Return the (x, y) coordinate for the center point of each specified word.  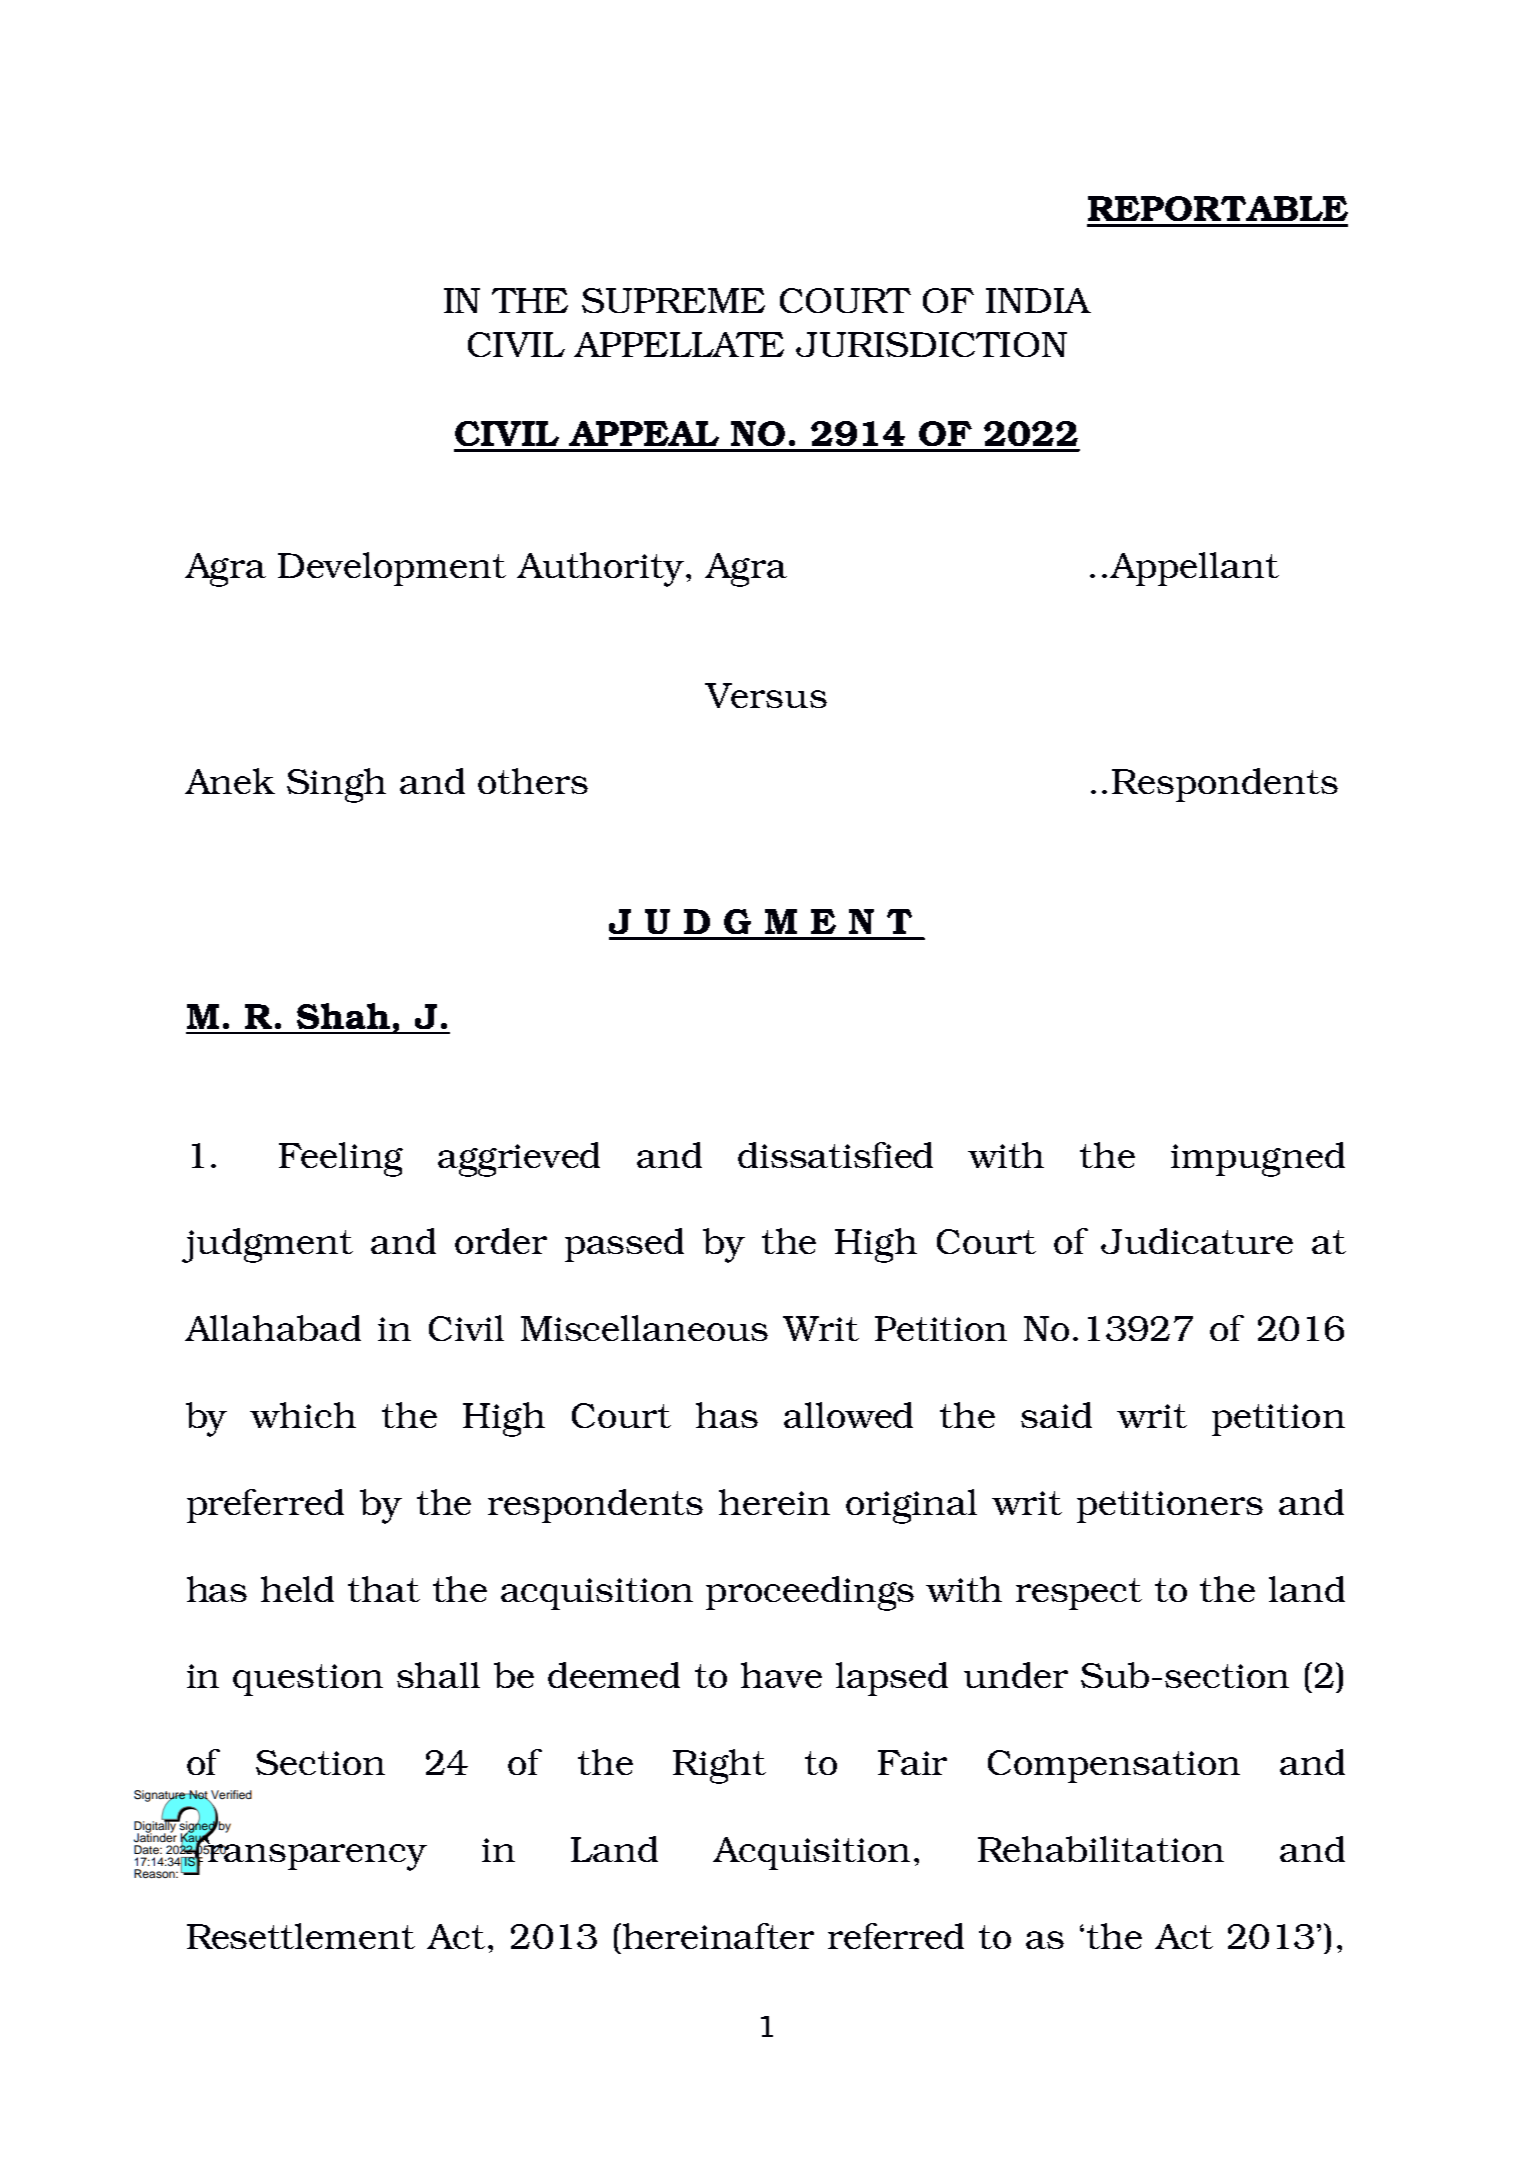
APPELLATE (679, 344)
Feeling (341, 1159)
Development (392, 569)
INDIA (1038, 300)
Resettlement (301, 1936)
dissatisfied (835, 1155)
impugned (1258, 1159)
